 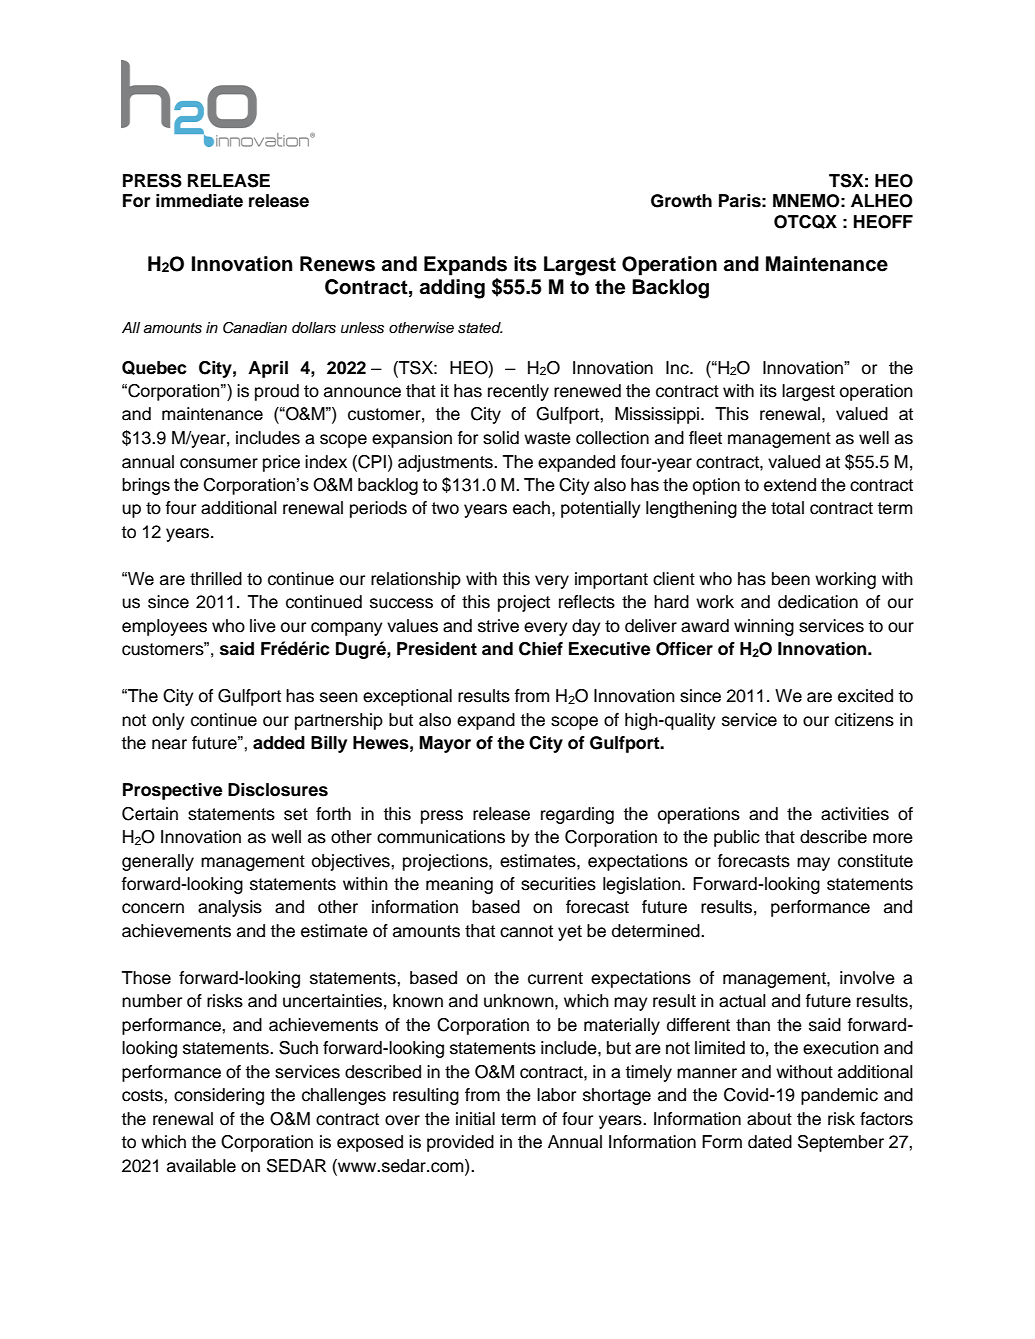 What do you see at coordinates (201, 1166) in the page?
I see `available` at bounding box center [201, 1166].
